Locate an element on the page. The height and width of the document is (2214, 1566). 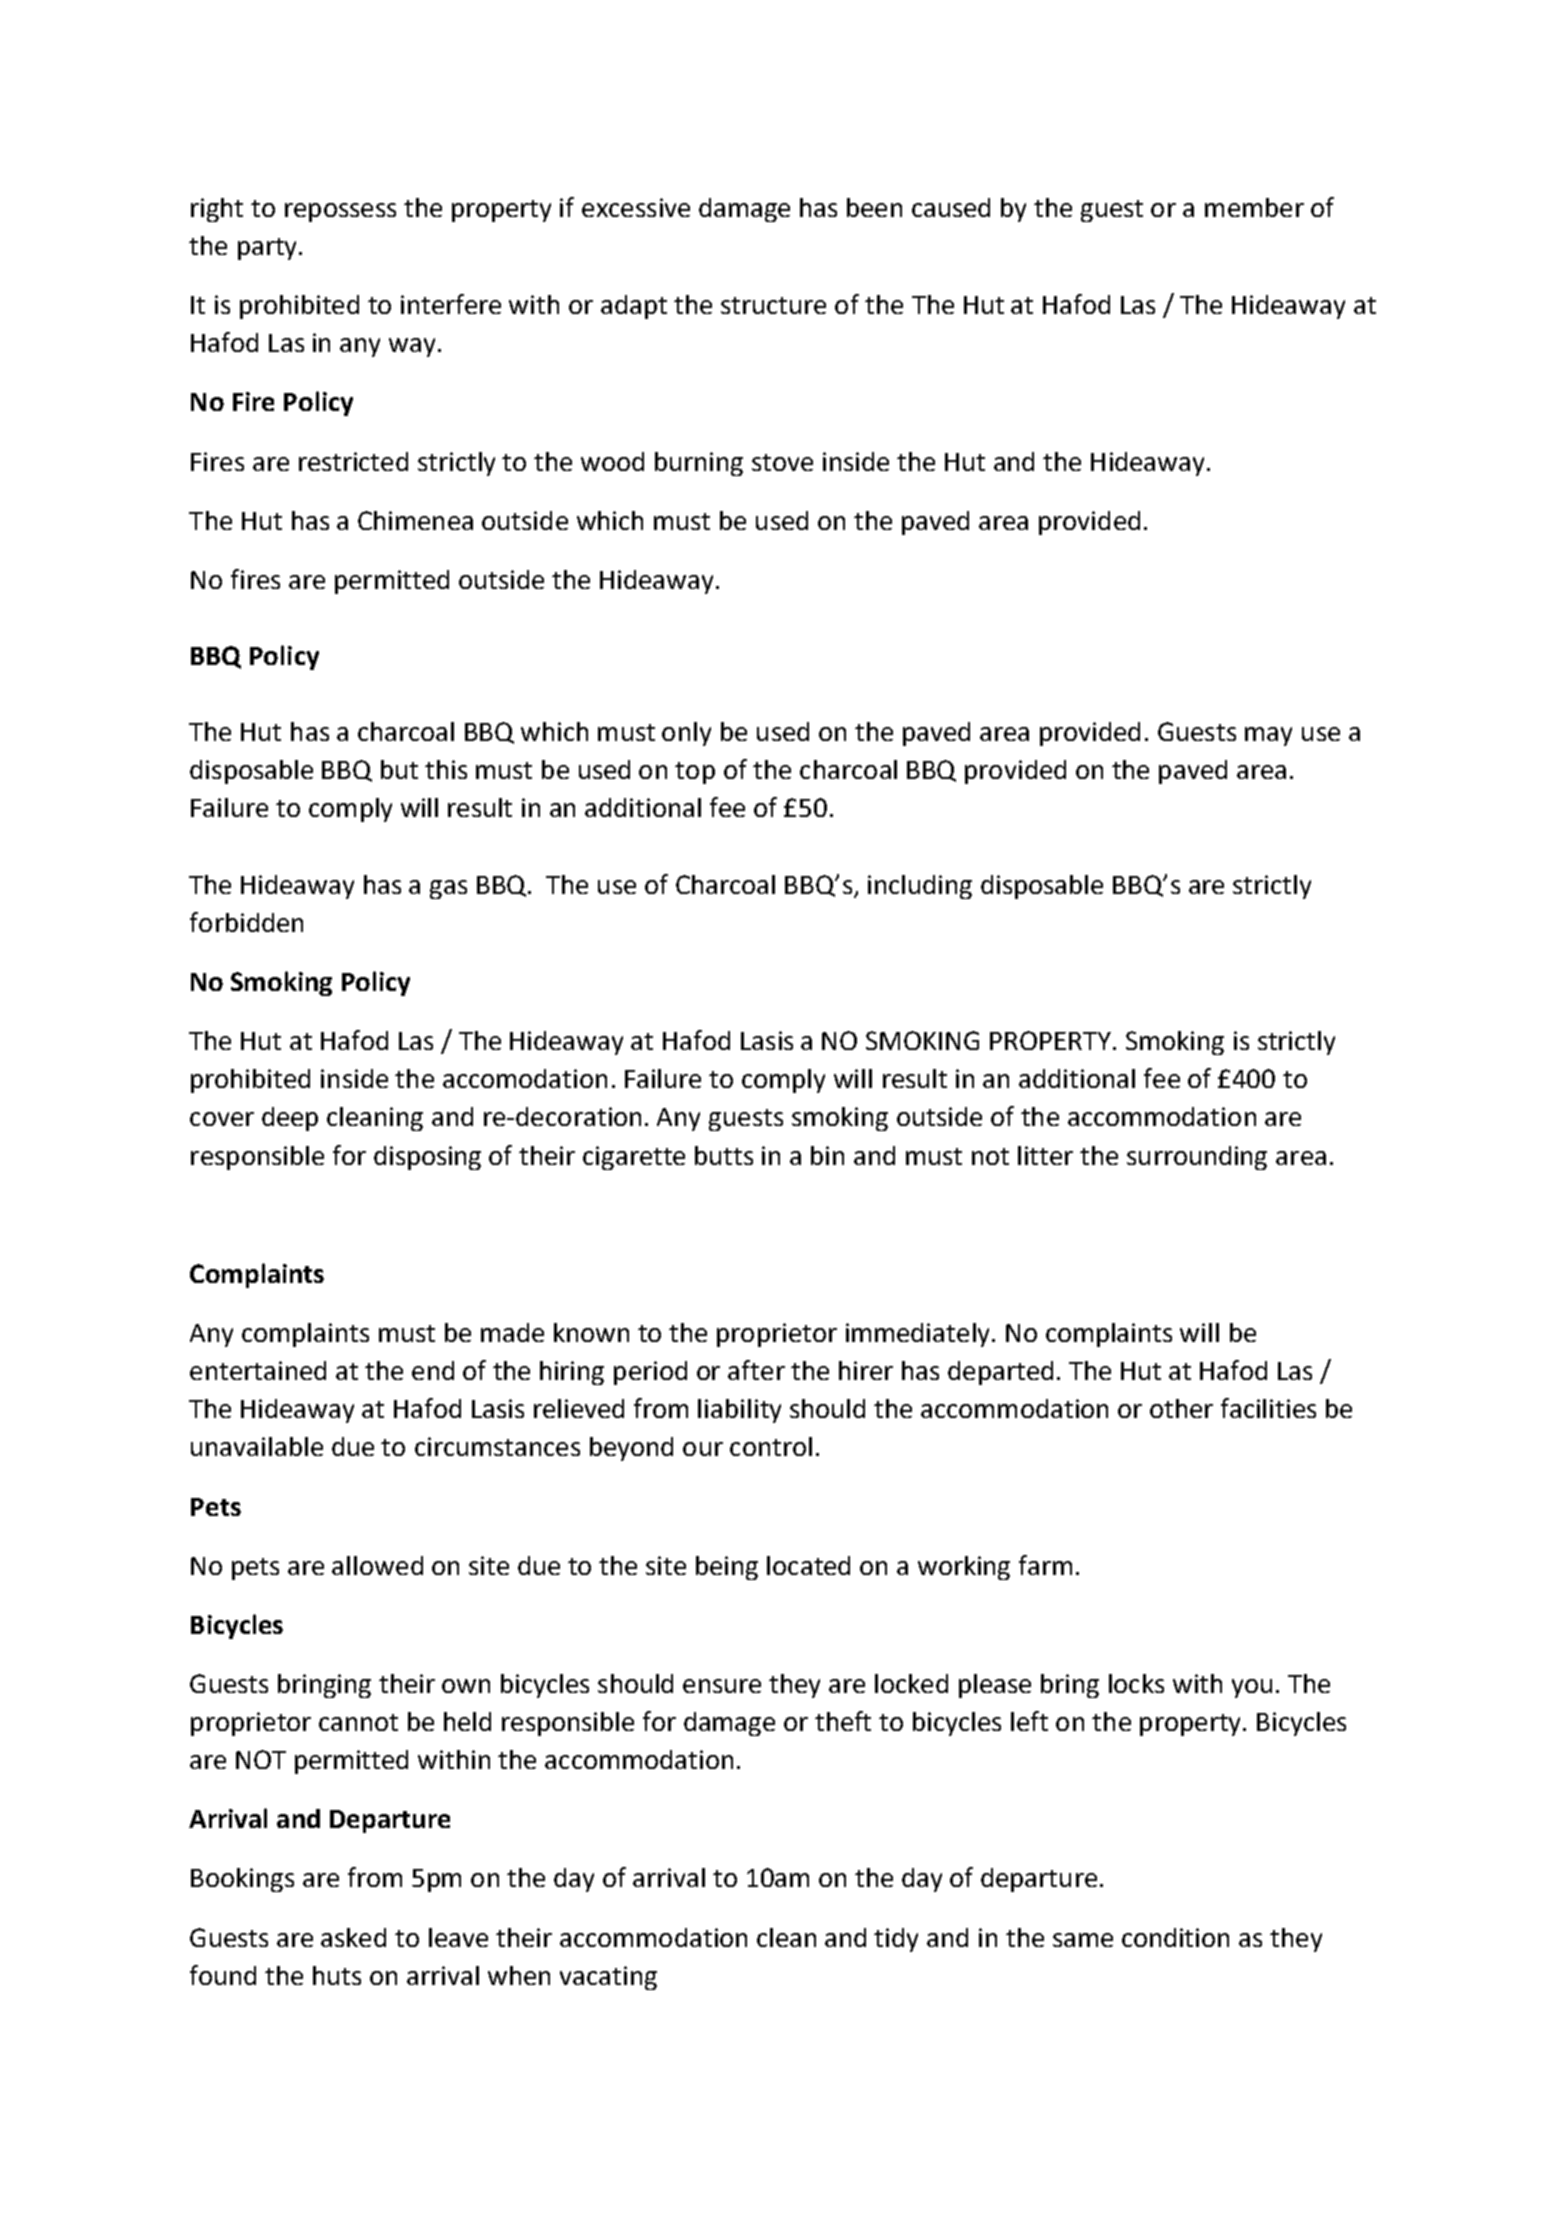
structure is located at coordinates (773, 305).
